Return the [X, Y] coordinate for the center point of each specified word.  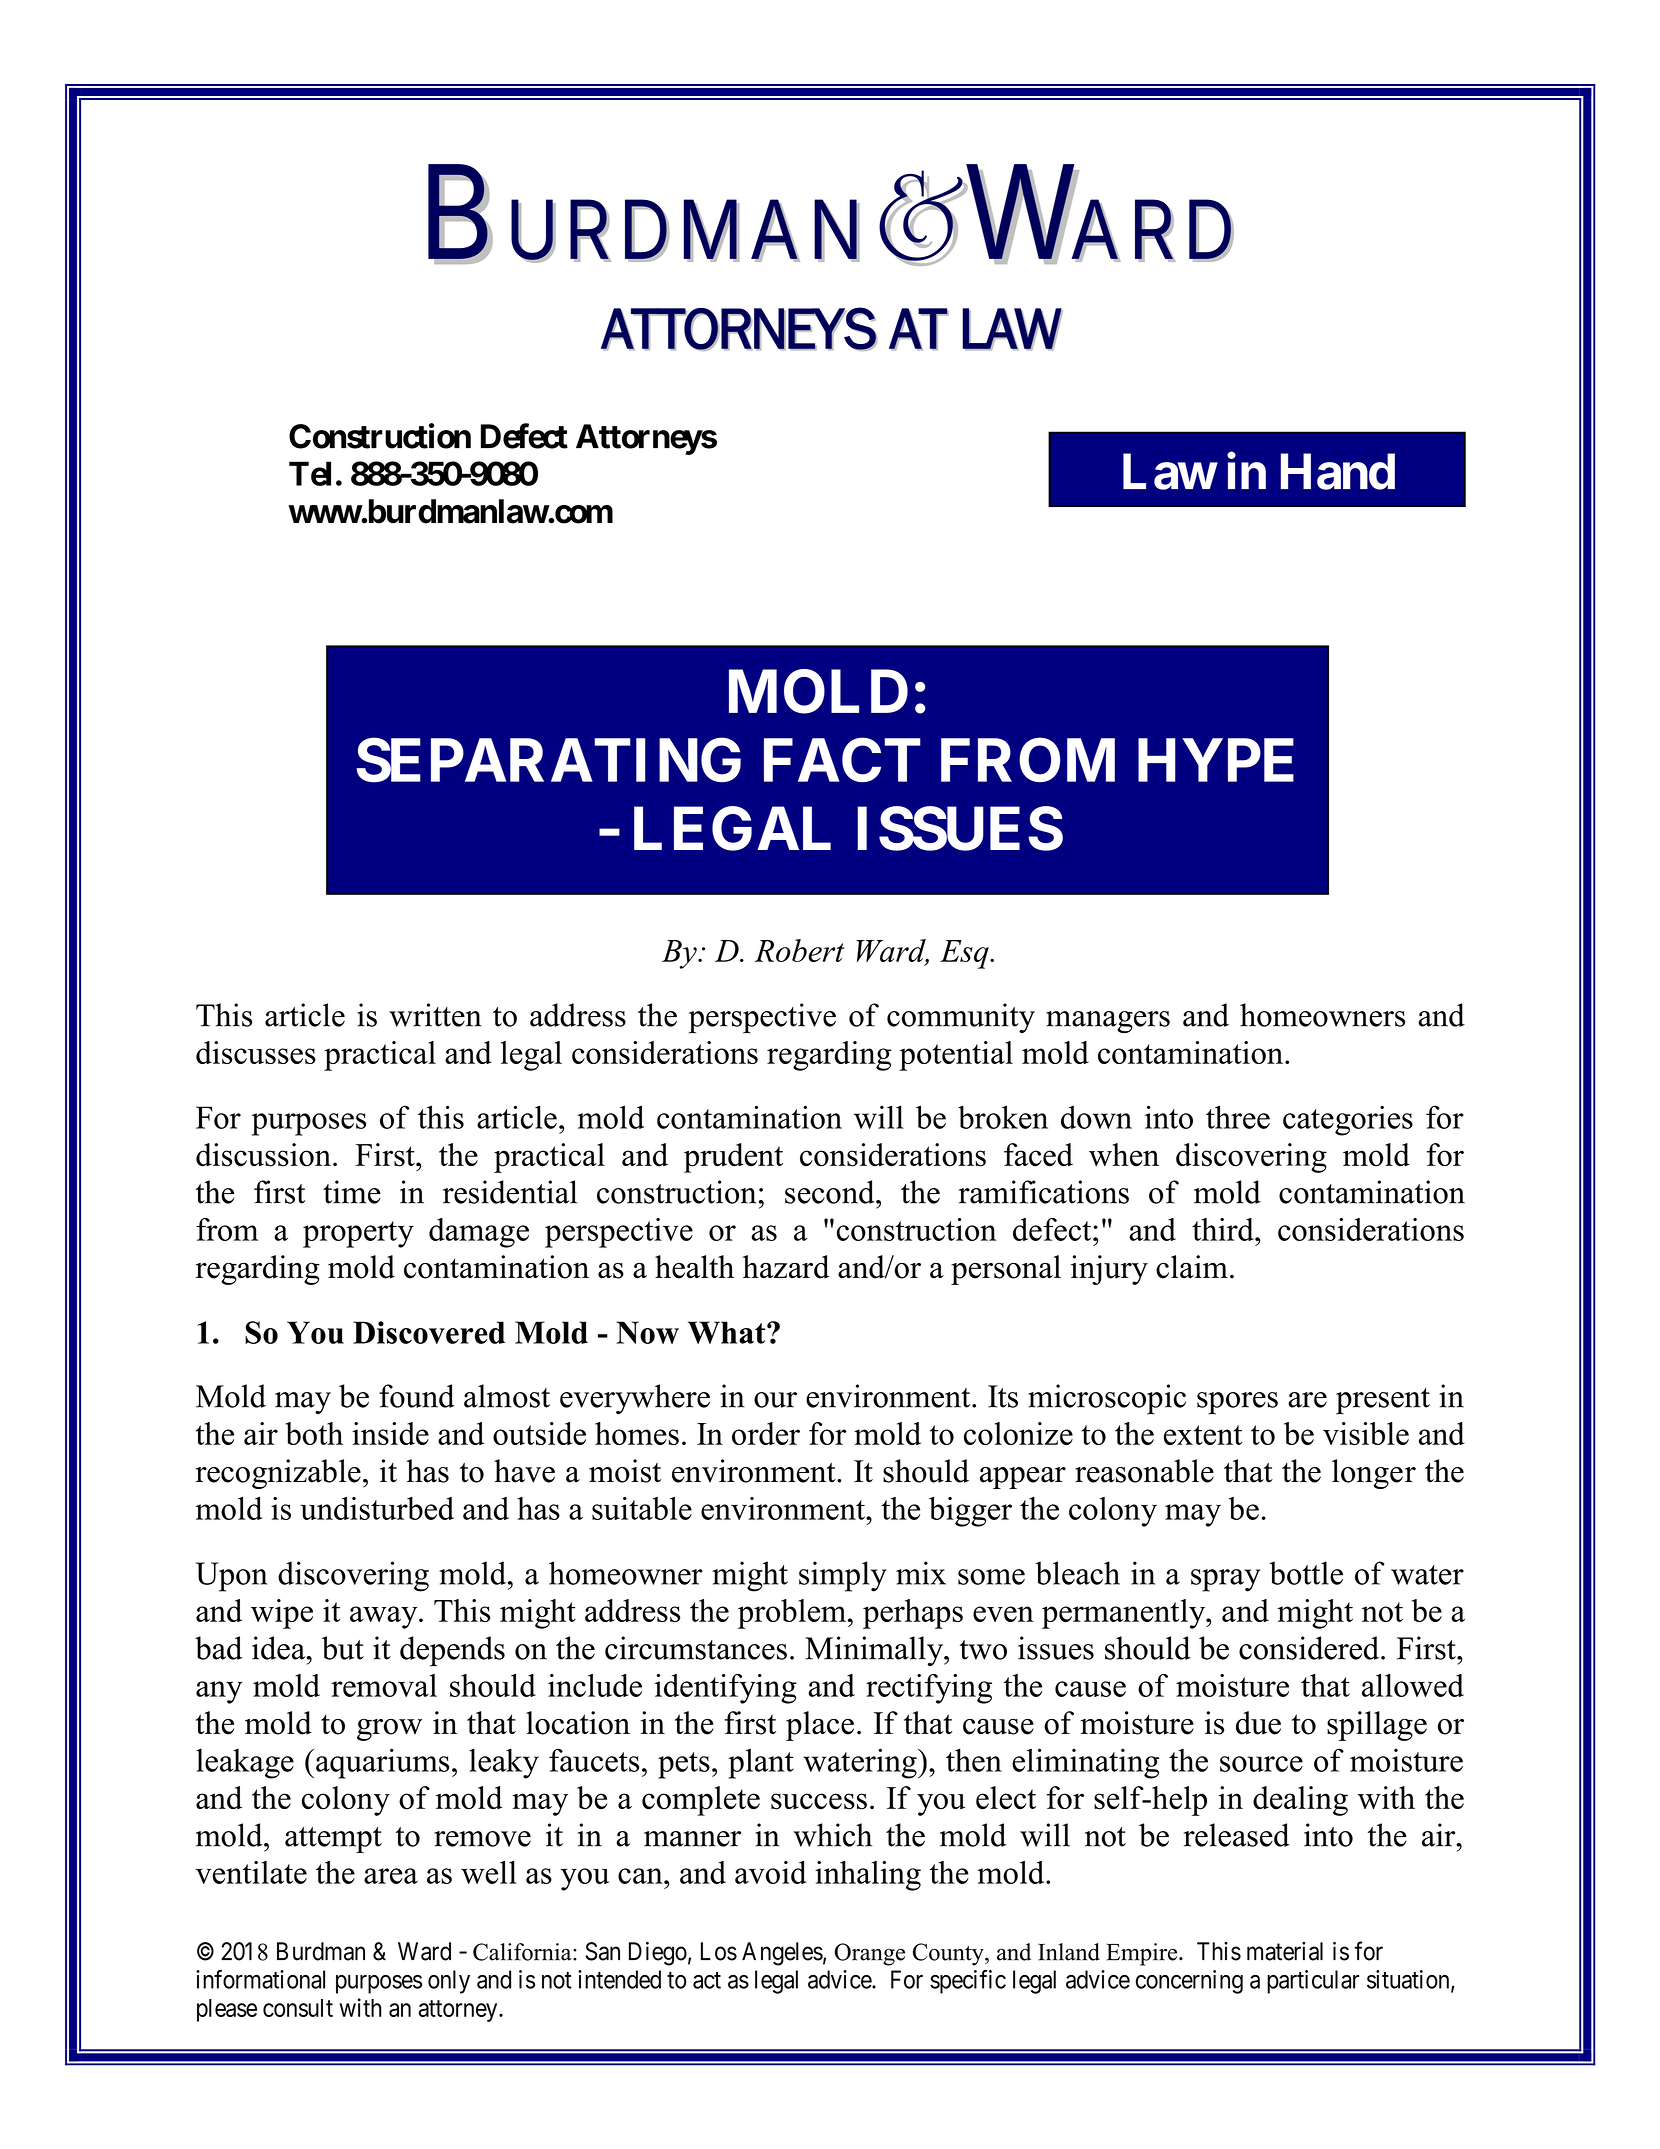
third [1224, 1229]
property [358, 1234]
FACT [842, 760]
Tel [310, 473]
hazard [786, 1267]
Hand [1338, 472]
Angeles [782, 1954]
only [449, 1982]
